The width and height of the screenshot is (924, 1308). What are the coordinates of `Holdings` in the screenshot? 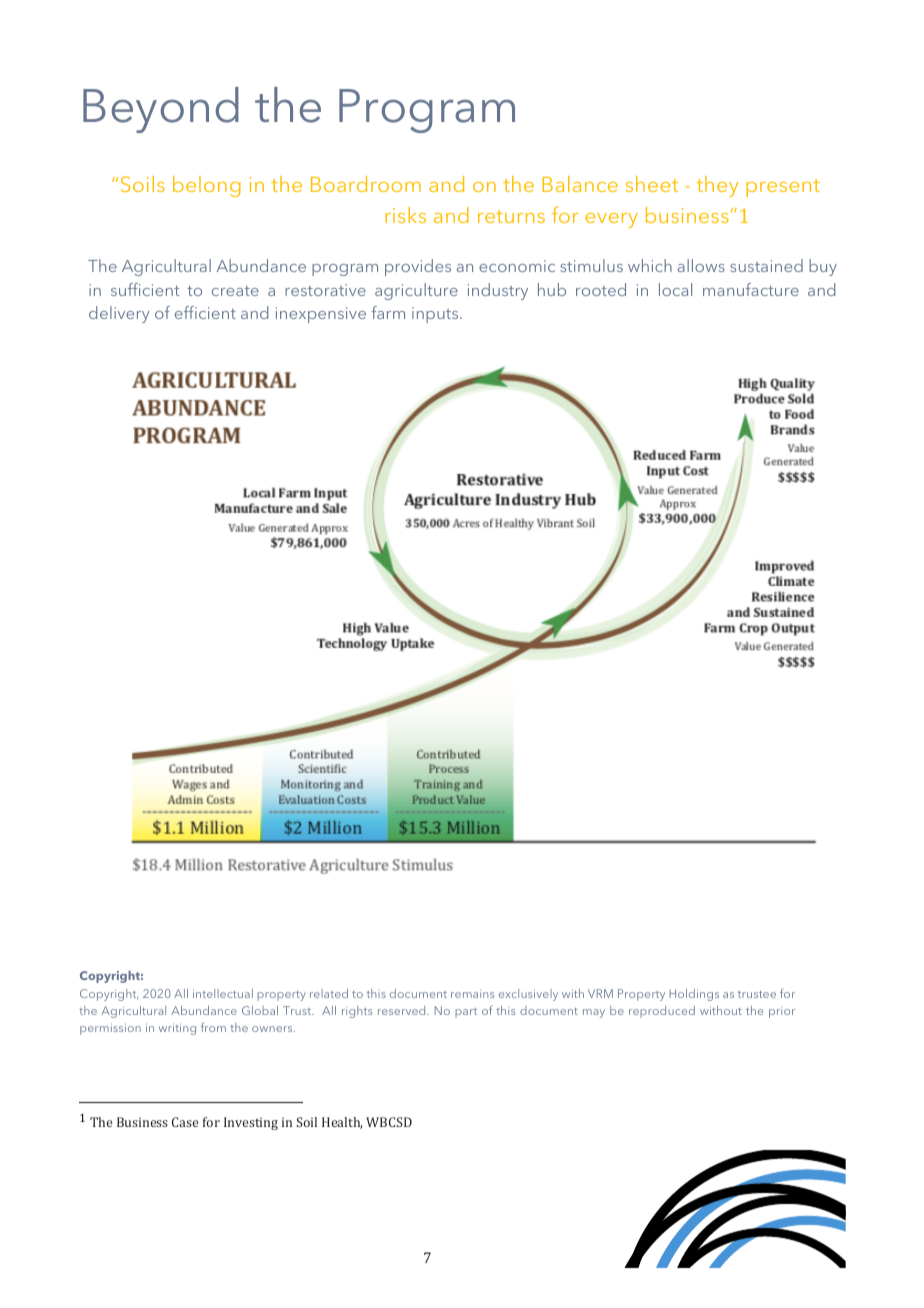 It's located at (694, 995).
